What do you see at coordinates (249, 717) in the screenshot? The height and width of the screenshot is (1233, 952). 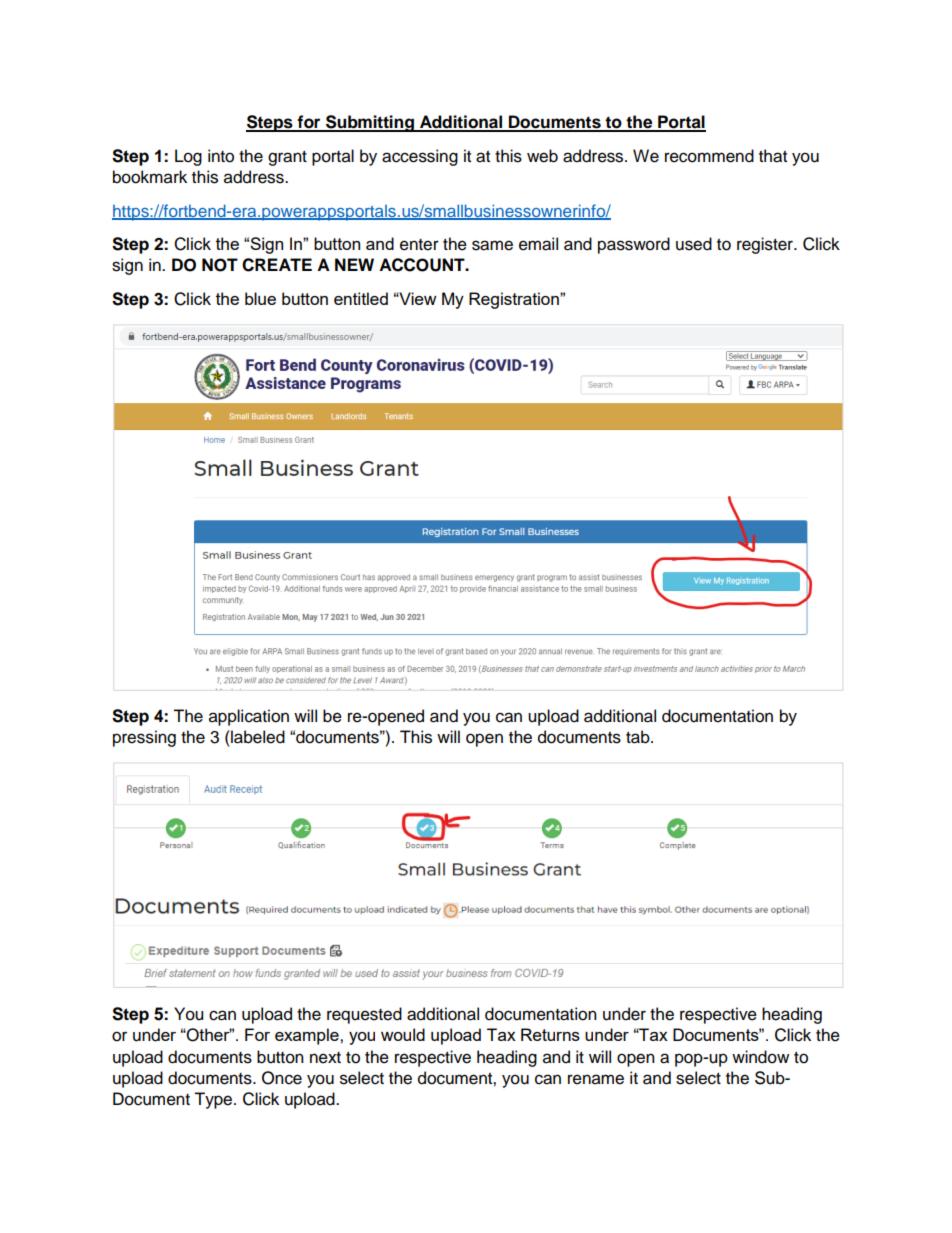 I see `application` at bounding box center [249, 717].
